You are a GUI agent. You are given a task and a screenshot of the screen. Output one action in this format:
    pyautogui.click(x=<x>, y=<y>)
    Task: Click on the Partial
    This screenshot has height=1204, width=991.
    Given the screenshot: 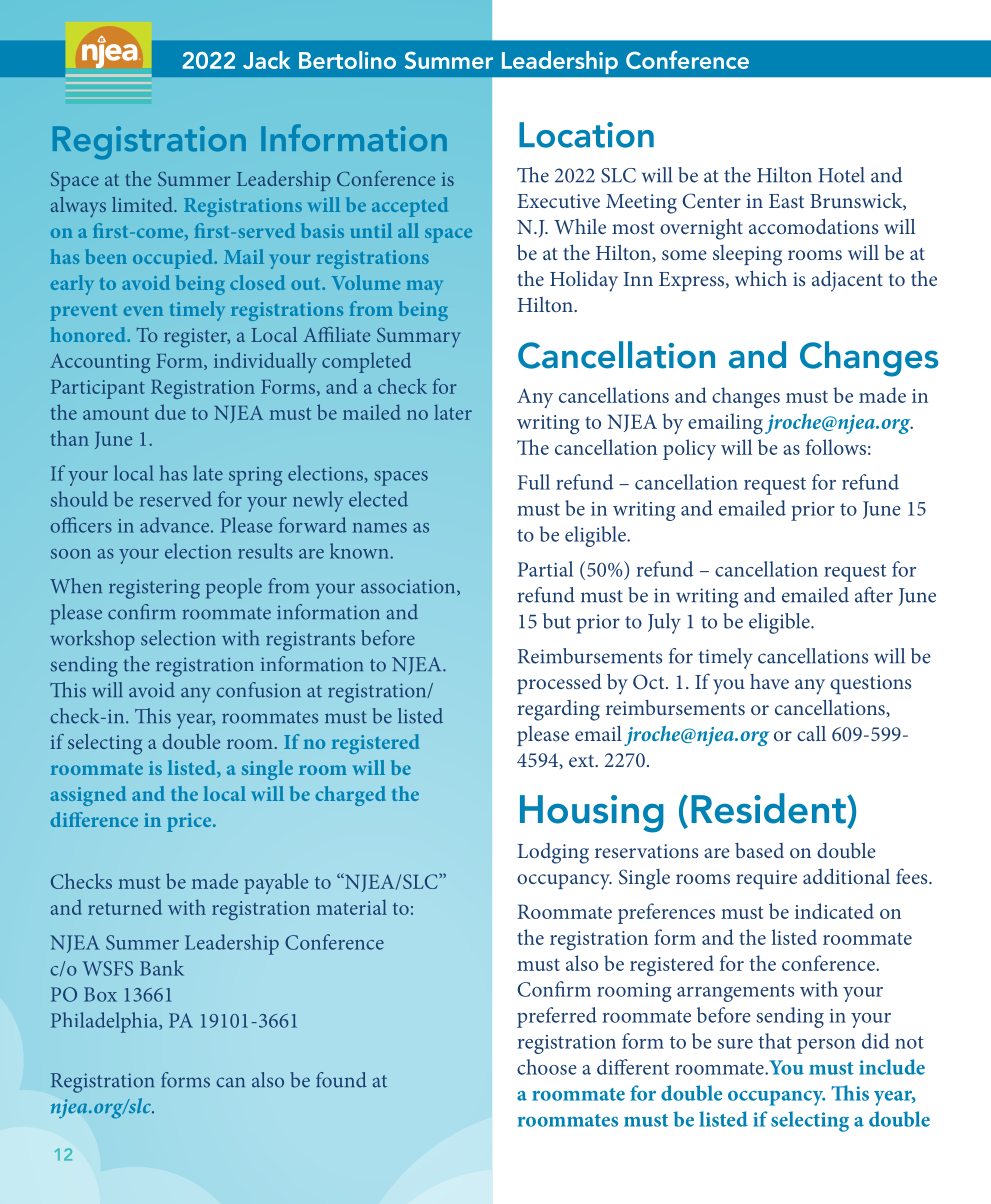 What is the action you would take?
    pyautogui.click(x=545, y=569)
